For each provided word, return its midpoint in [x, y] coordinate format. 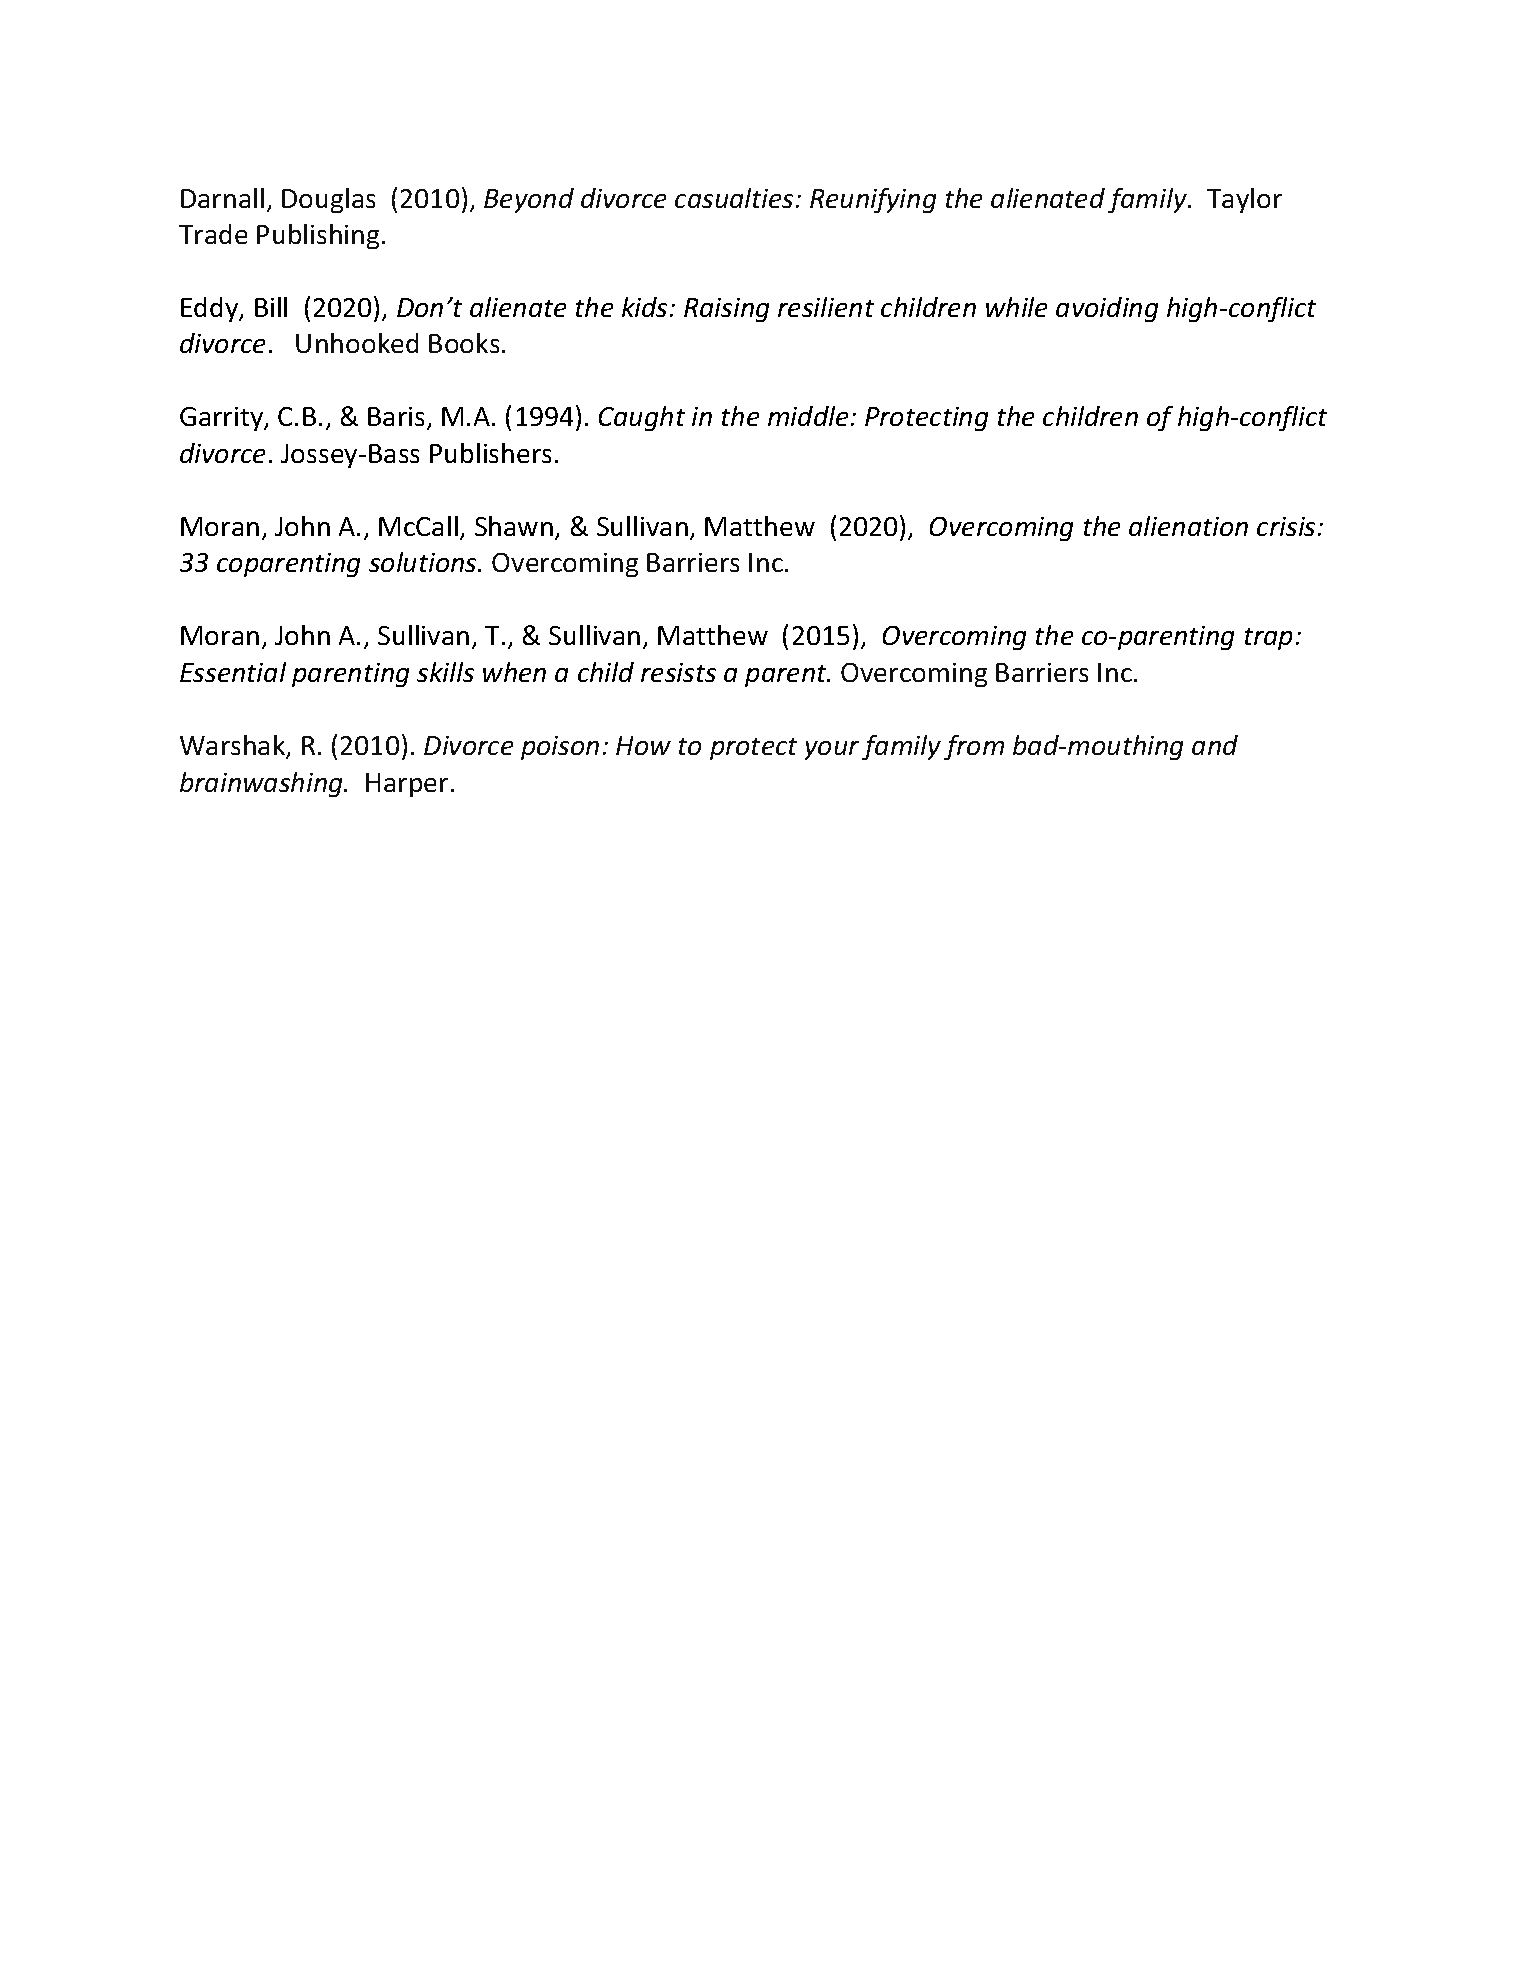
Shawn [514, 526]
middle [808, 416]
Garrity [223, 419]
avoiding [1107, 309]
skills [445, 672]
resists [678, 672]
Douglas [328, 200]
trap [1268, 639]
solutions [424, 562]
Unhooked [357, 343]
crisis [1286, 526]
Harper [407, 785]
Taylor [1244, 200]
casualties [734, 198]
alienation [1188, 526]
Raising [726, 310]
